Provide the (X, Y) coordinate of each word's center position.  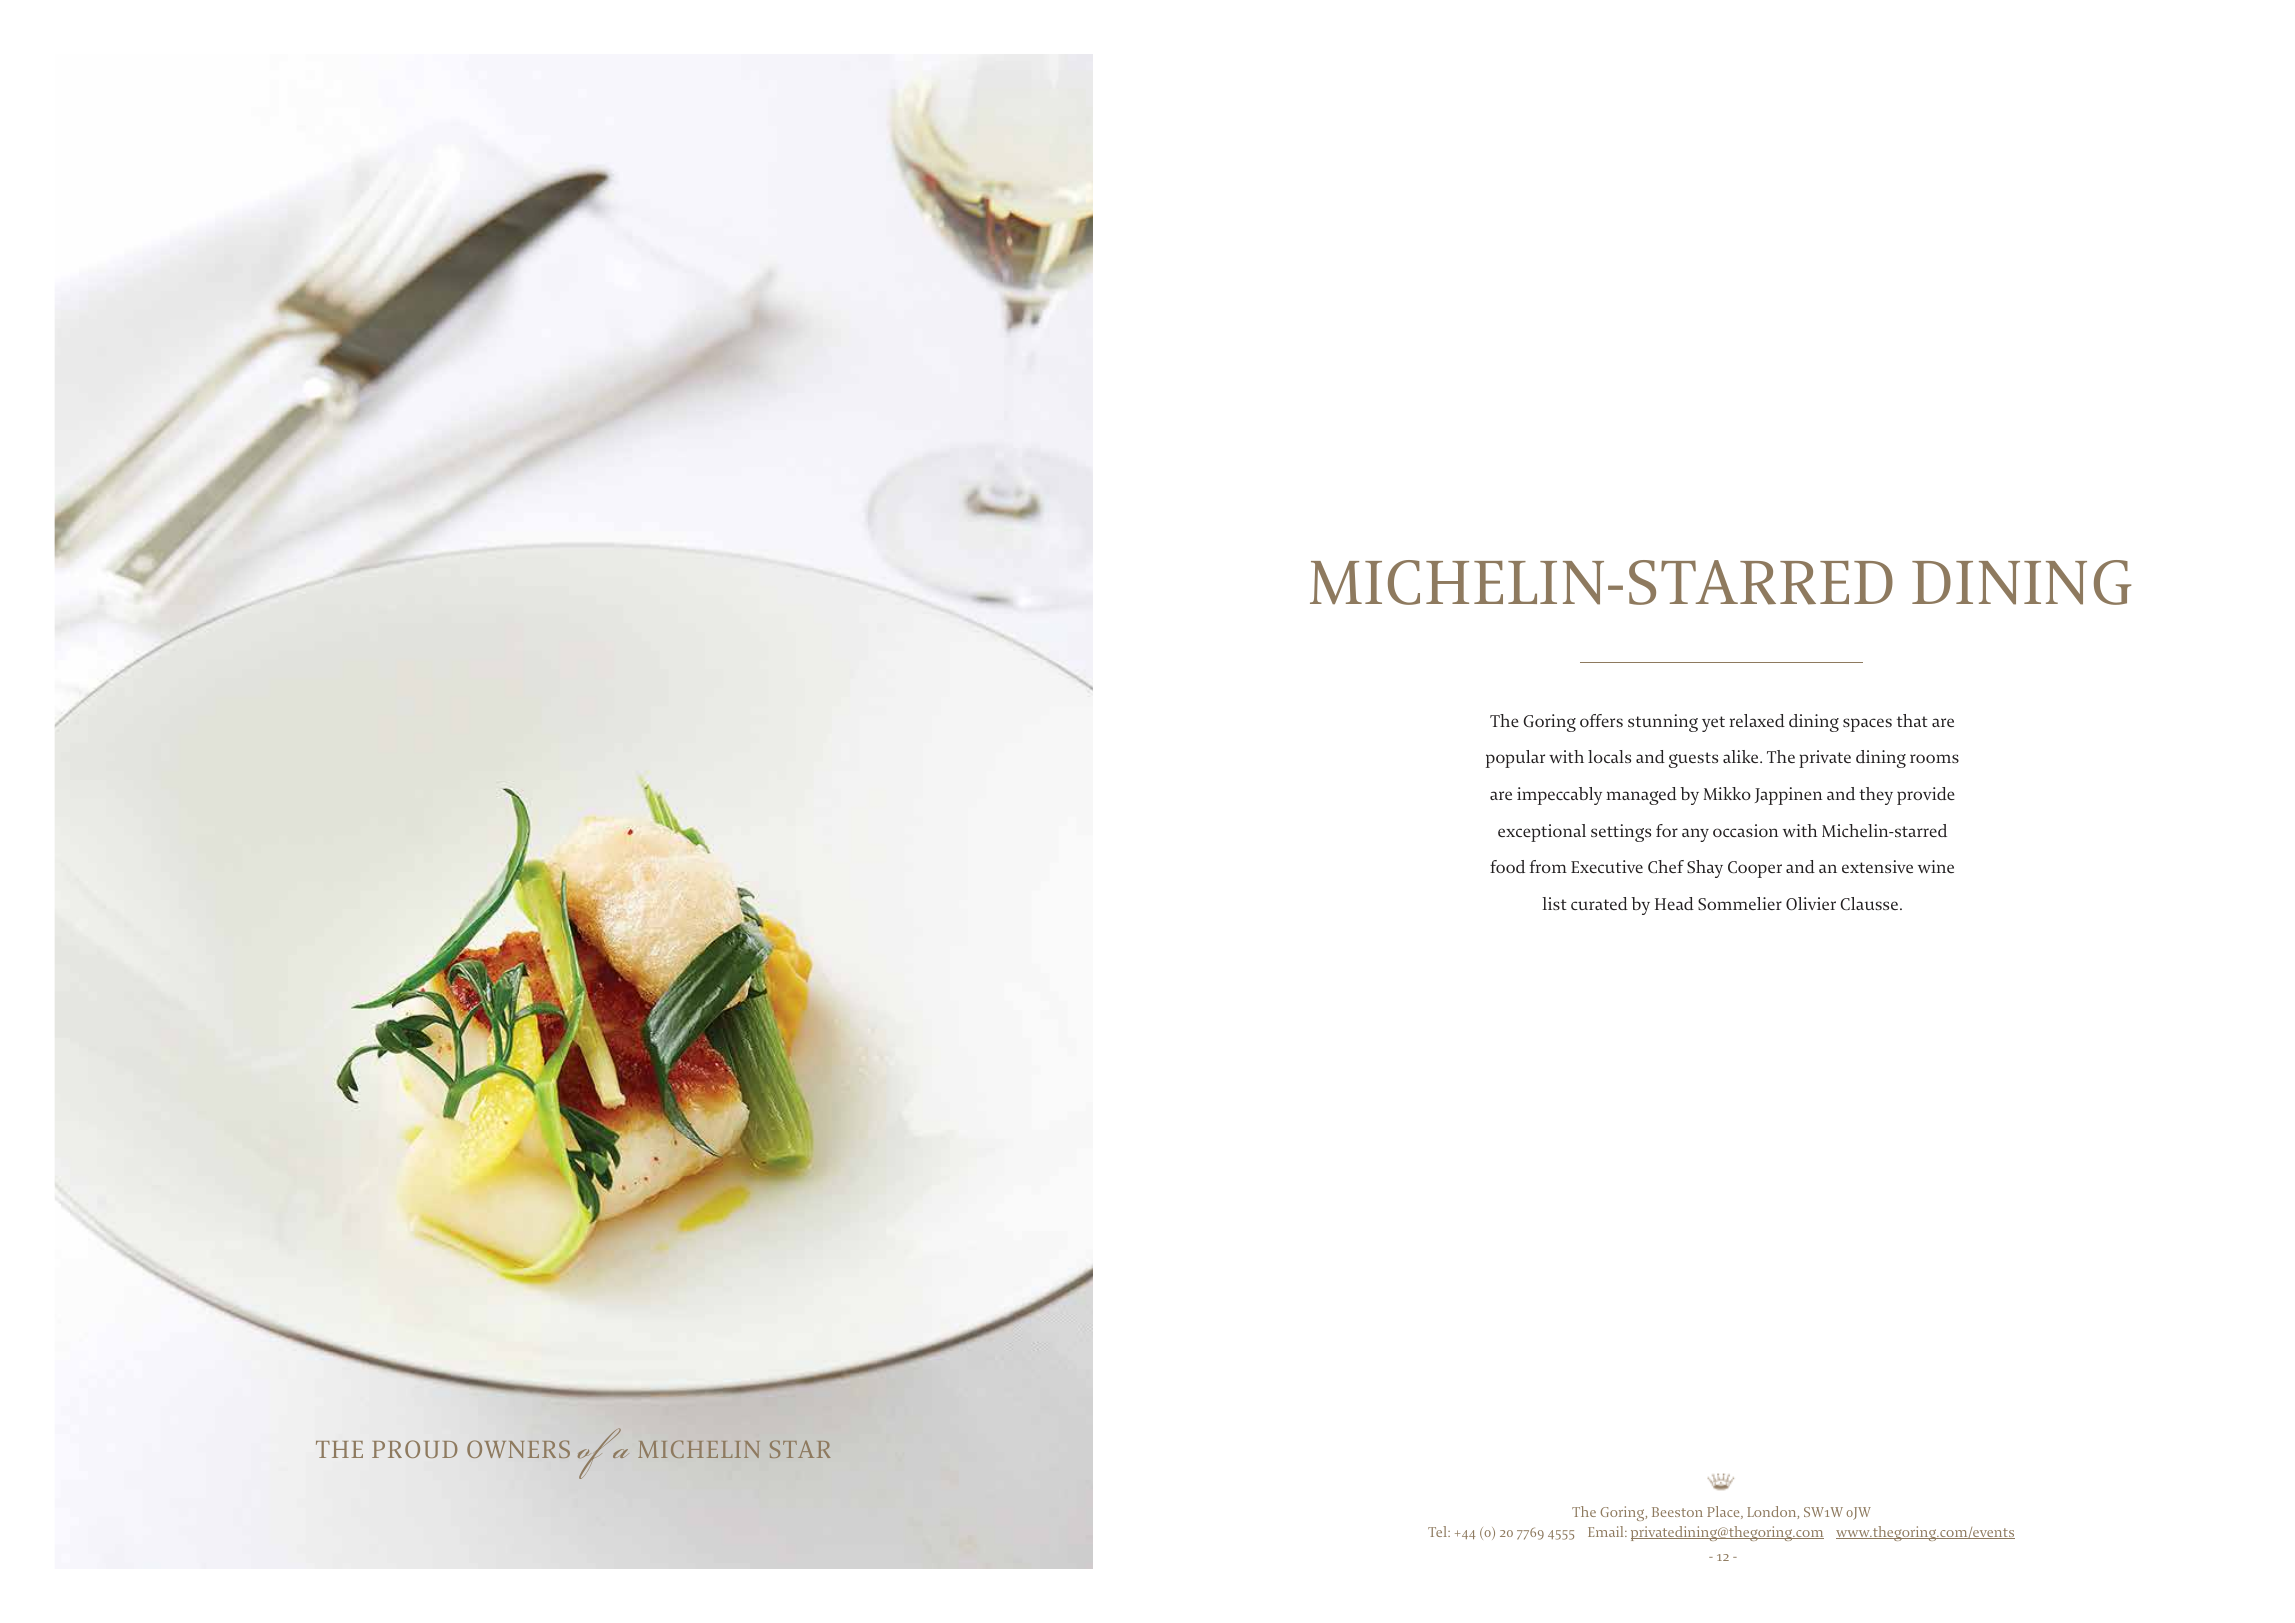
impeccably (1559, 796)
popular (1515, 759)
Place (1724, 1512)
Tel (1439, 1531)
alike (1742, 756)
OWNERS (518, 1449)
